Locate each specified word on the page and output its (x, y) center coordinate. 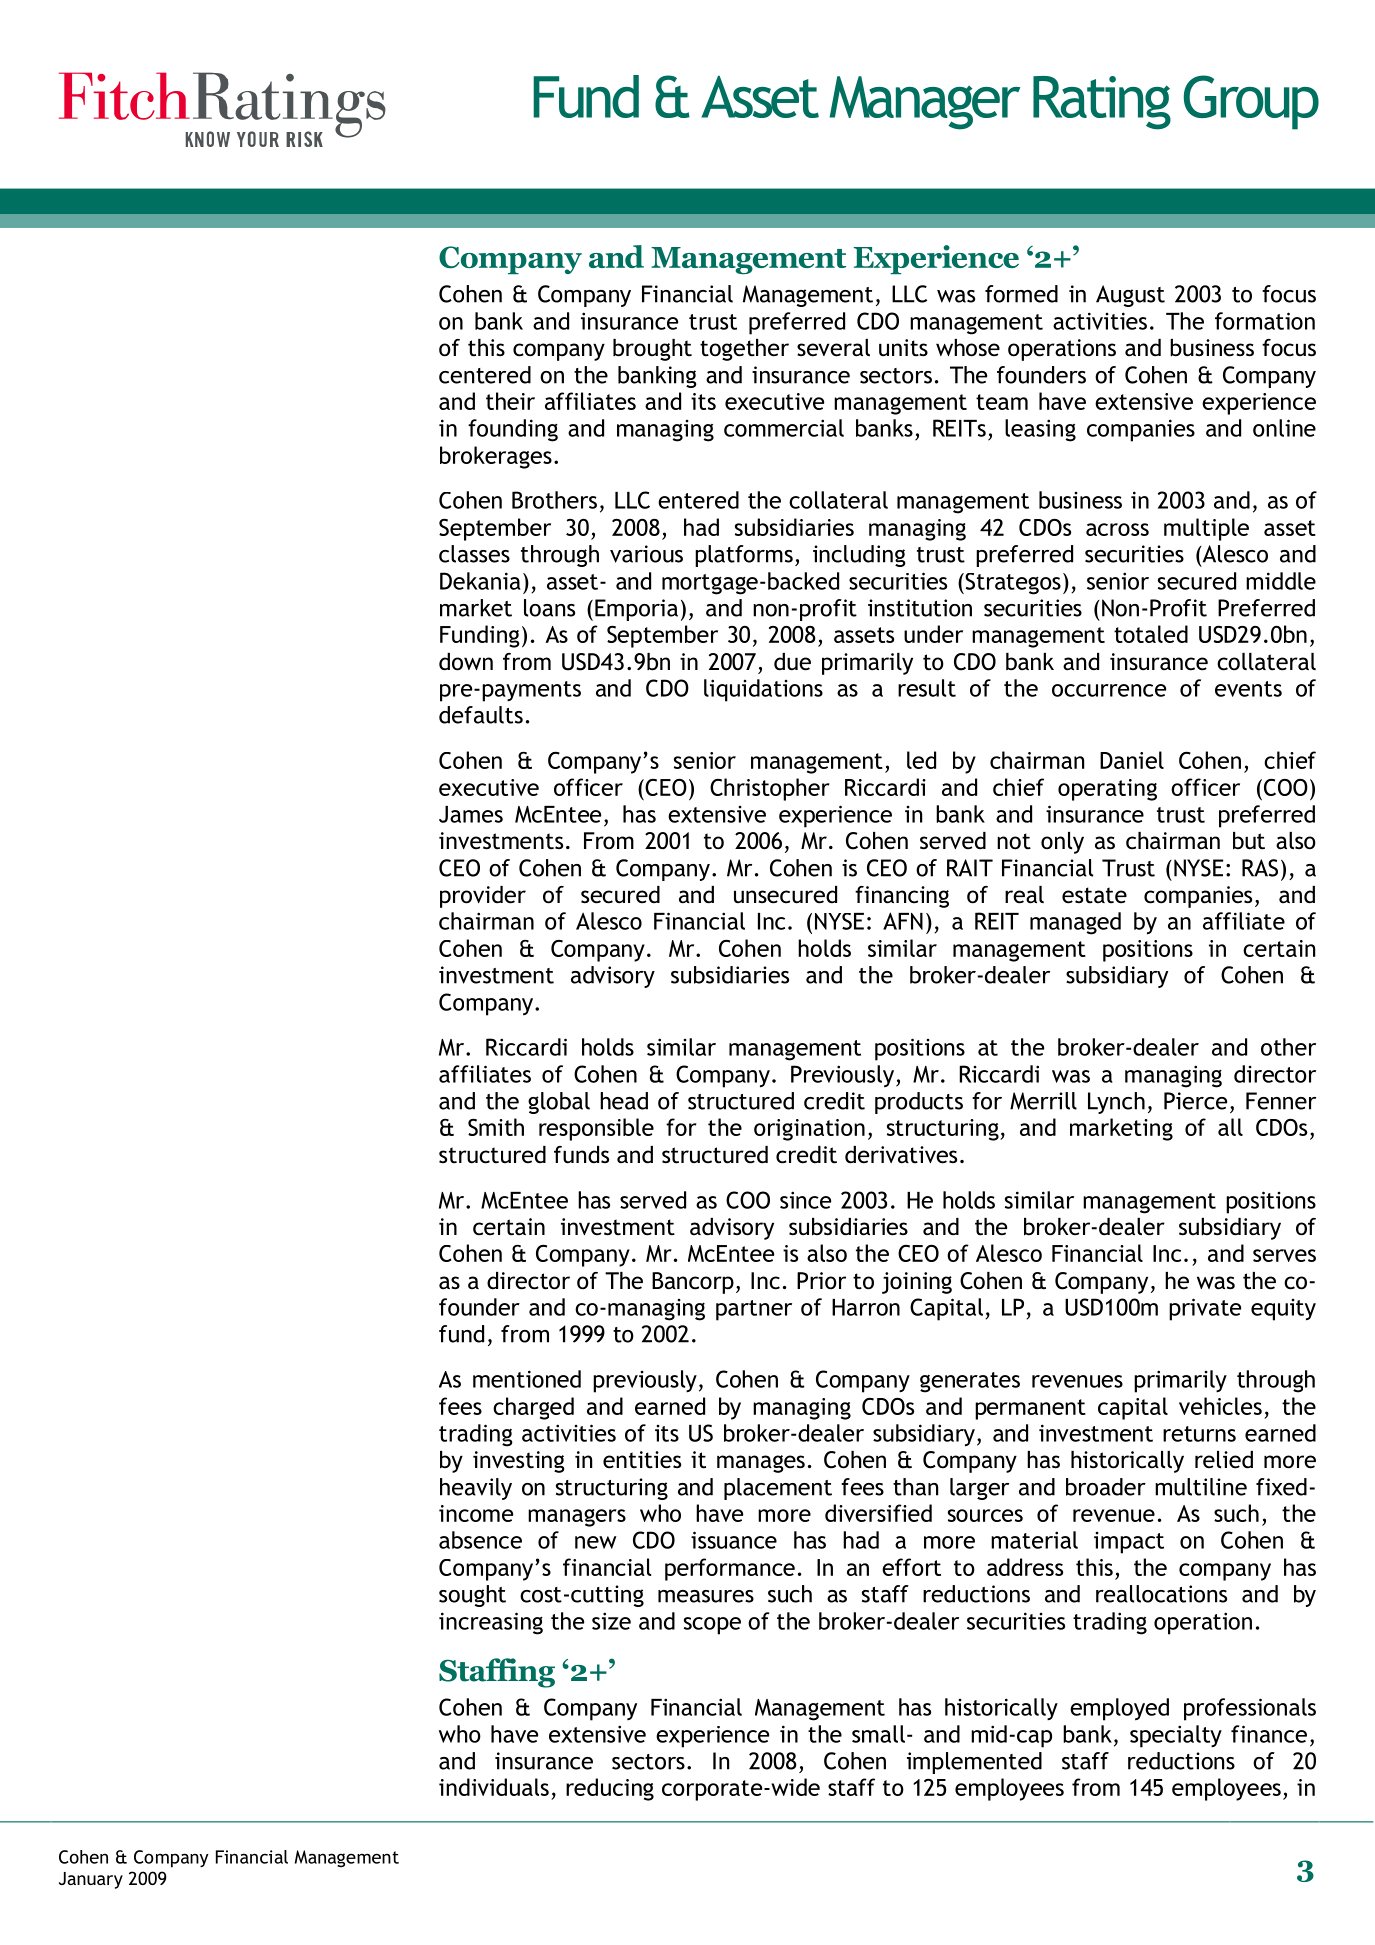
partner (754, 1310)
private (1205, 1309)
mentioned (527, 1379)
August (1130, 296)
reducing (610, 1789)
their (510, 401)
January (91, 1880)
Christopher (770, 789)
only (1062, 843)
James (471, 814)
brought (652, 350)
